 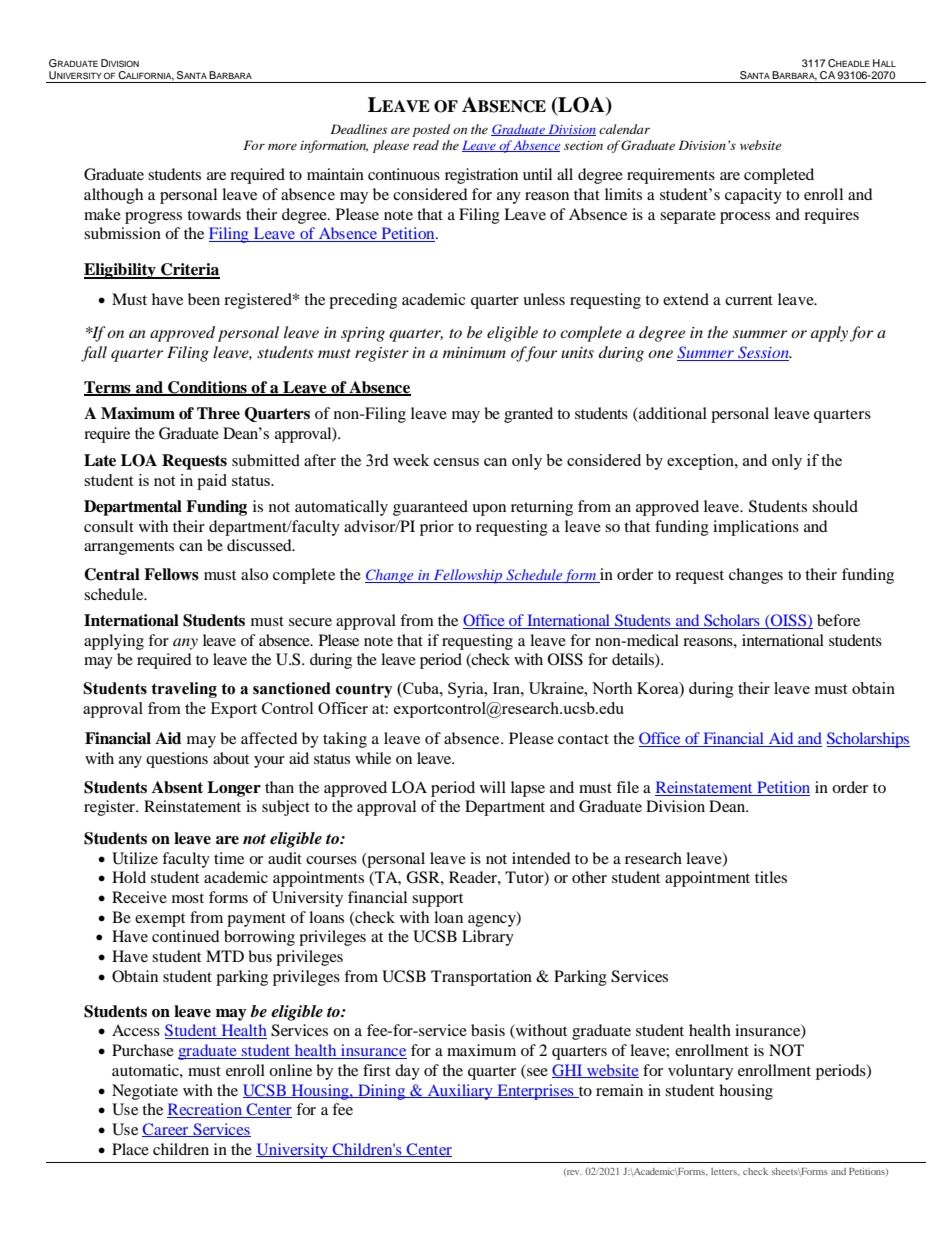 What do you see at coordinates (184, 690) in the image?
I see `traveling` at bounding box center [184, 690].
